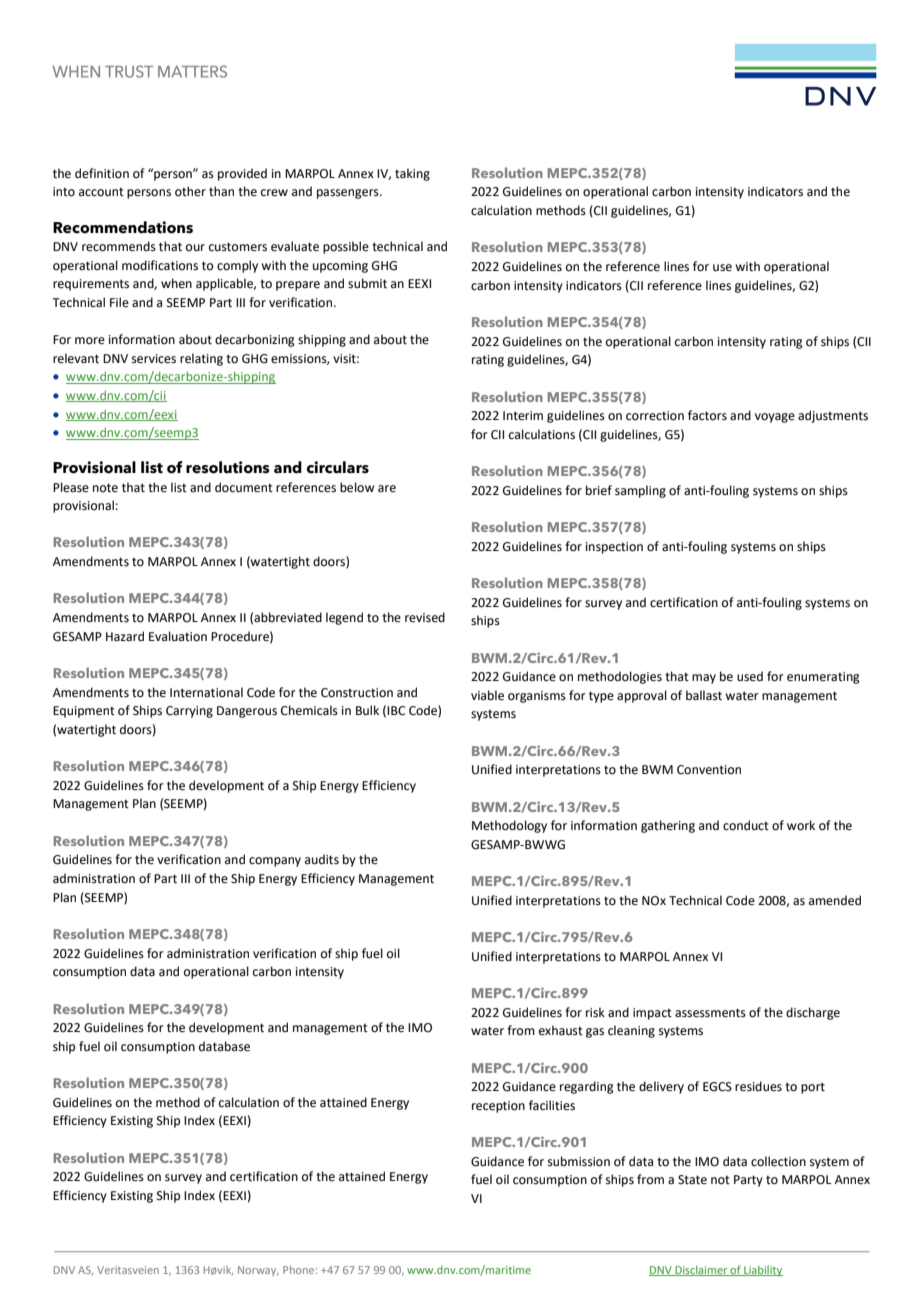 The image size is (924, 1308). What do you see at coordinates (258, 1271) in the image?
I see `Norway` at bounding box center [258, 1271].
